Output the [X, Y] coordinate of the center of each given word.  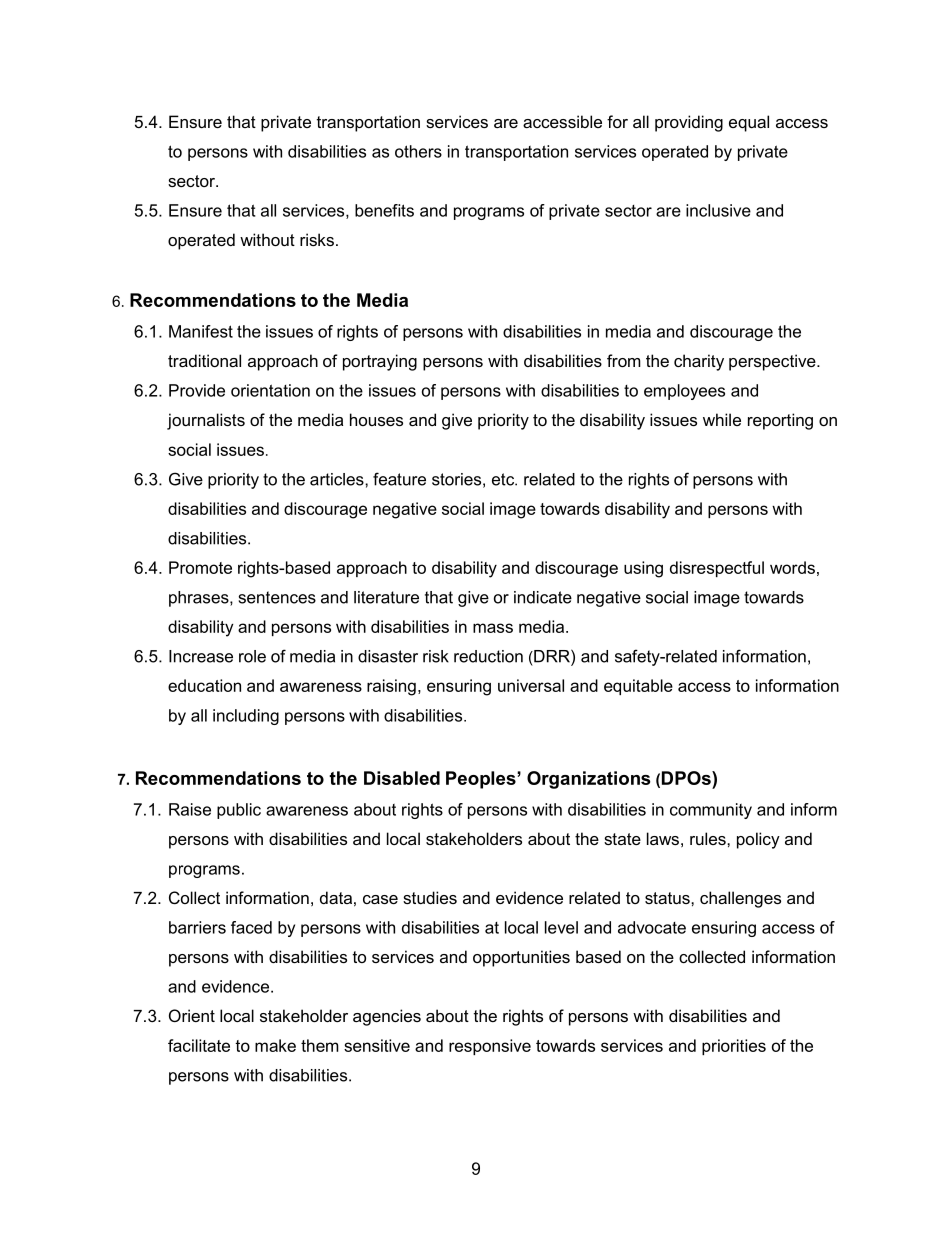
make [275, 1045]
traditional [204, 360]
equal [749, 123]
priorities [734, 1047]
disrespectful [717, 569]
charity [699, 362]
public [239, 811]
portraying [380, 362]
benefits [384, 210]
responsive [490, 1047]
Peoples [482, 780]
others [418, 151]
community [711, 811]
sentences [277, 597]
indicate [543, 597]
